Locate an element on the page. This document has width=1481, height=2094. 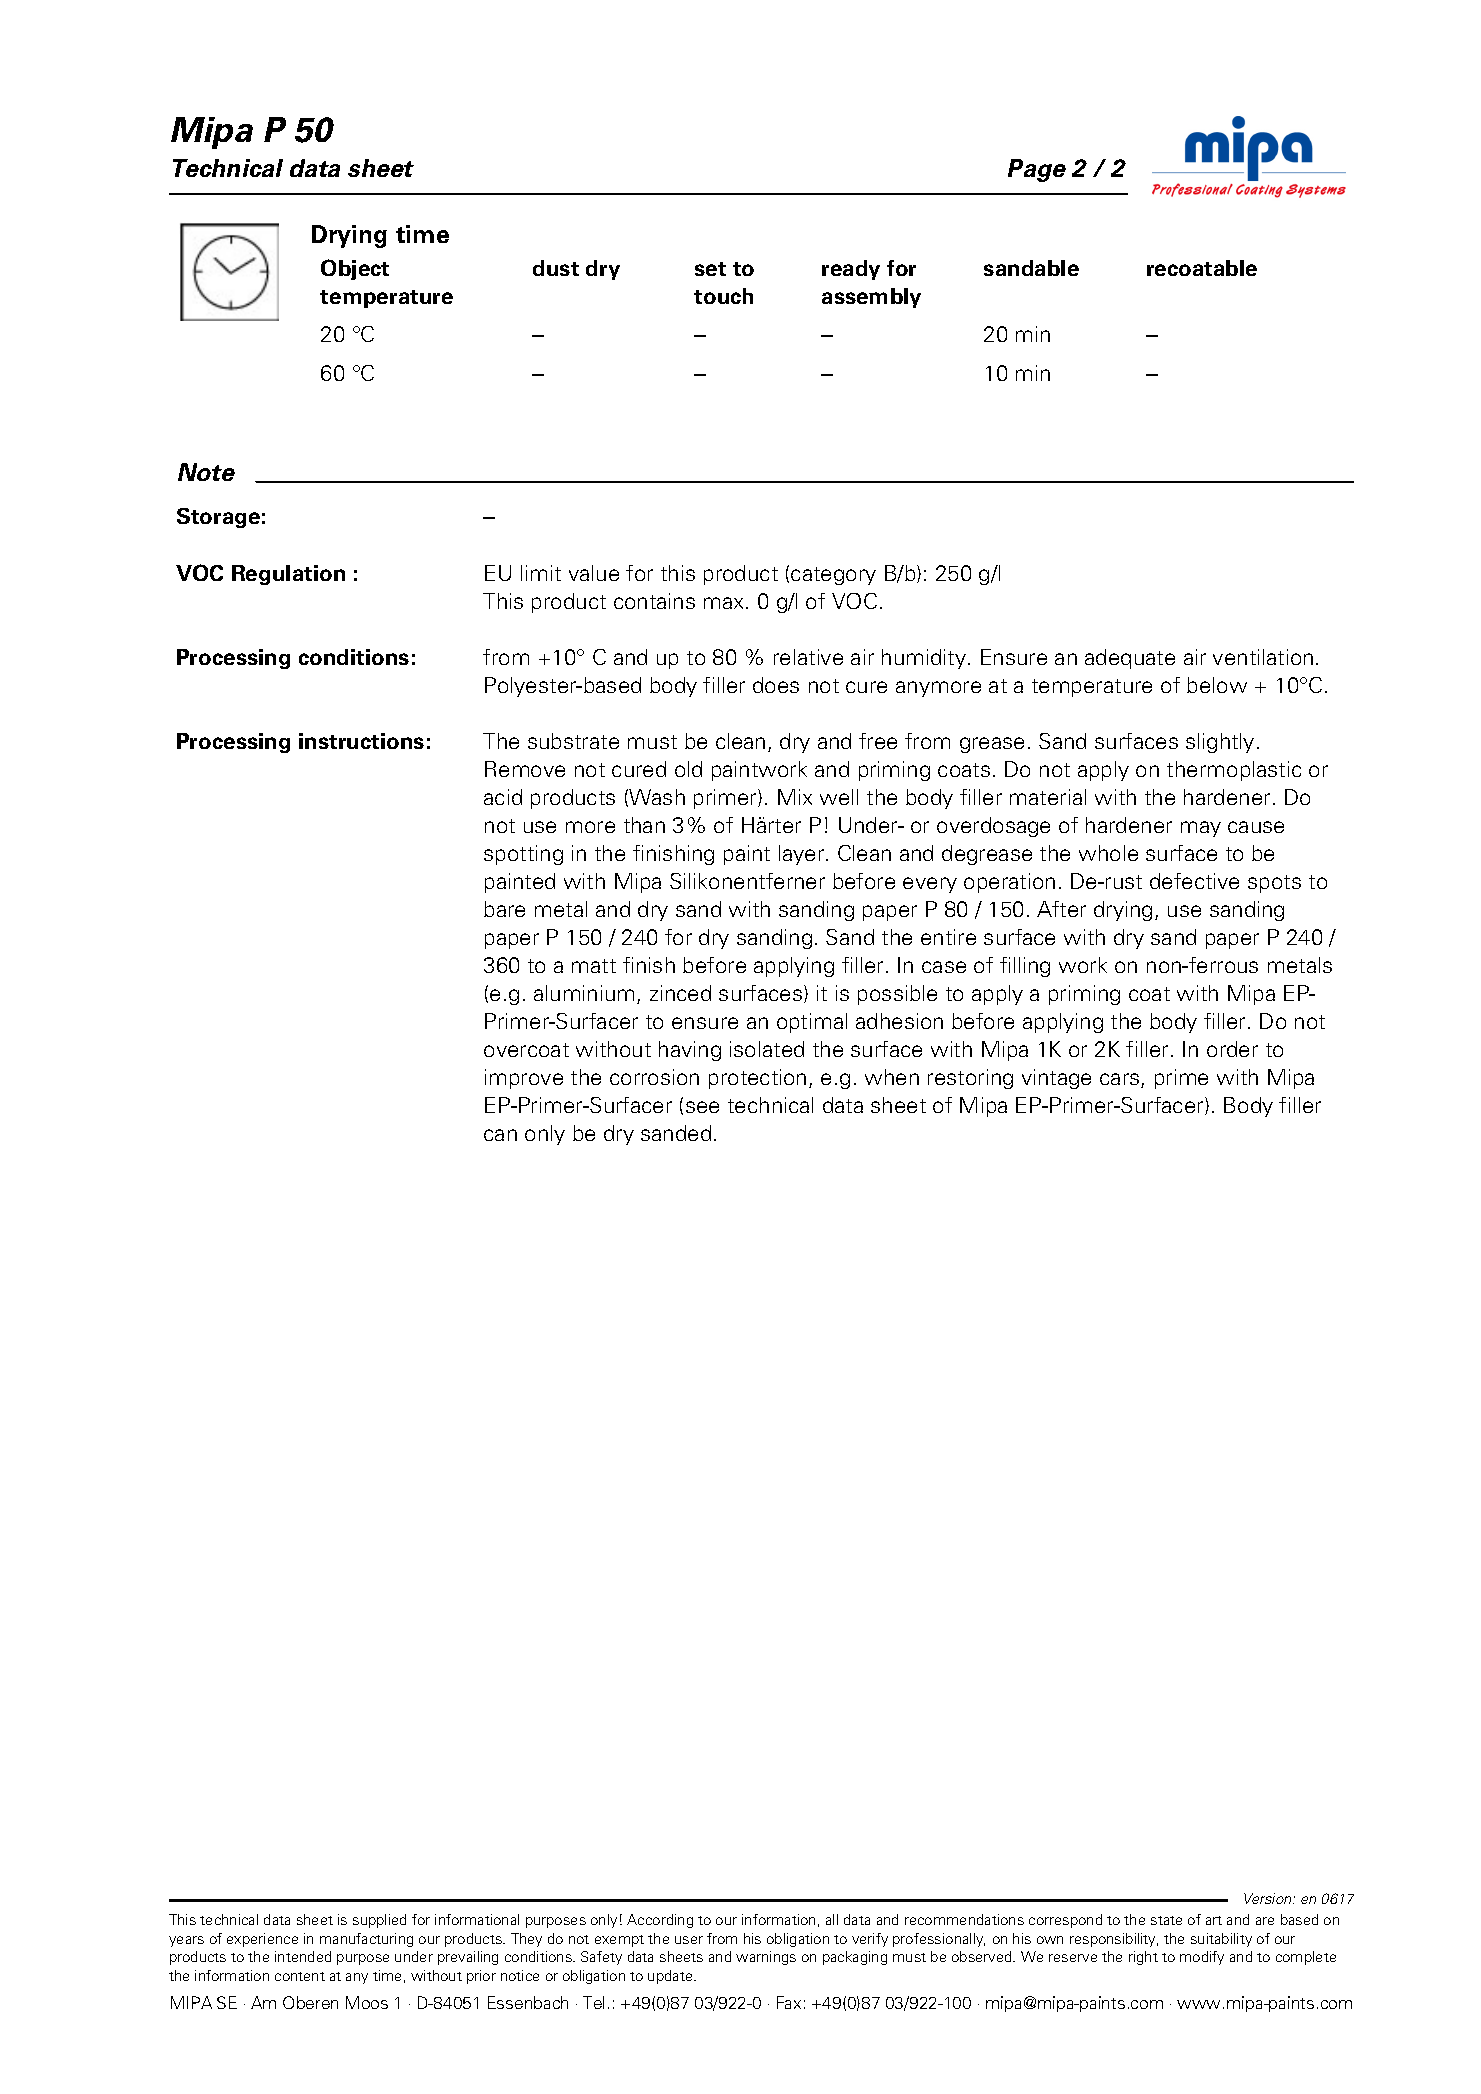
see is located at coordinates (702, 1107).
